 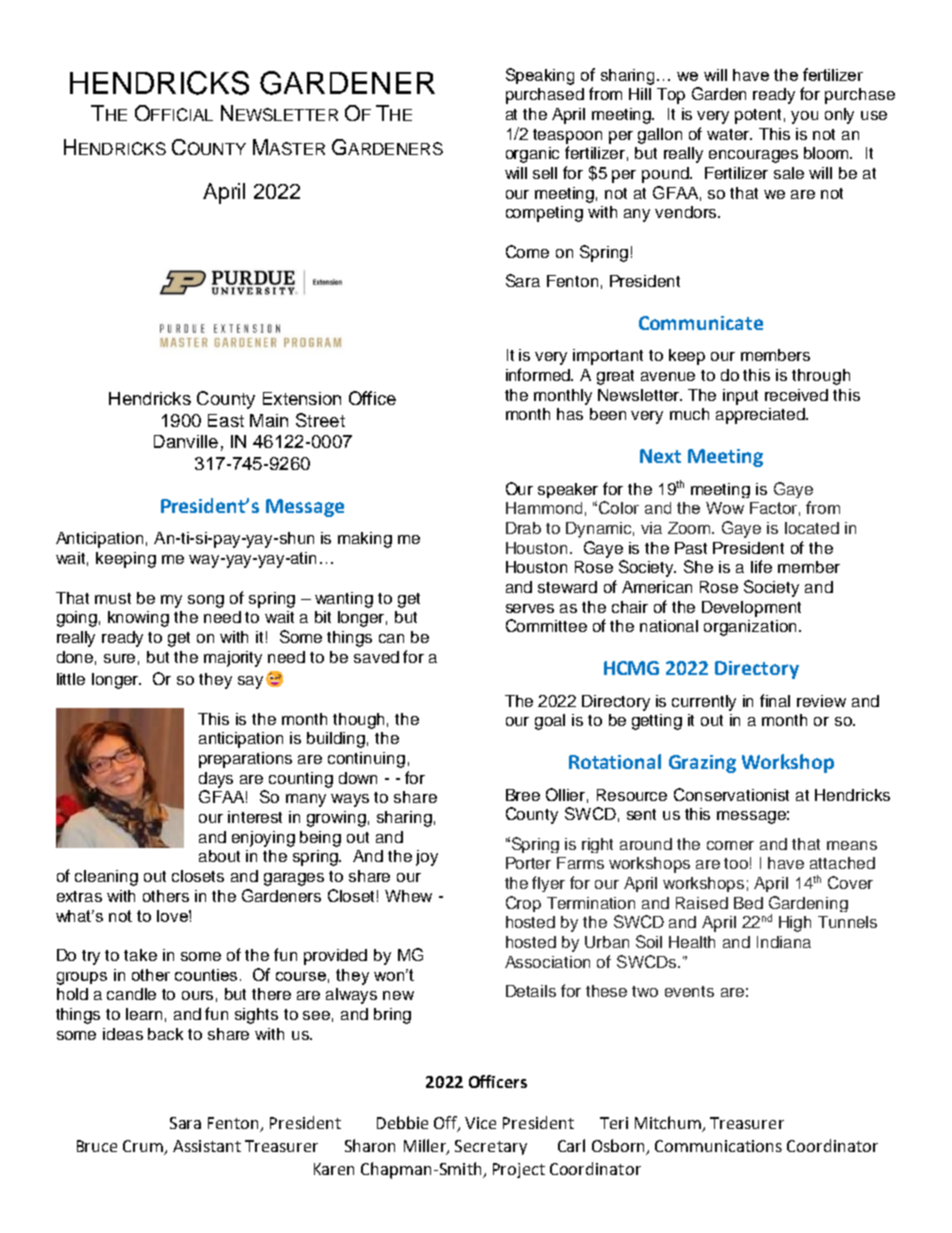 I want to click on informed, so click(x=539, y=374).
